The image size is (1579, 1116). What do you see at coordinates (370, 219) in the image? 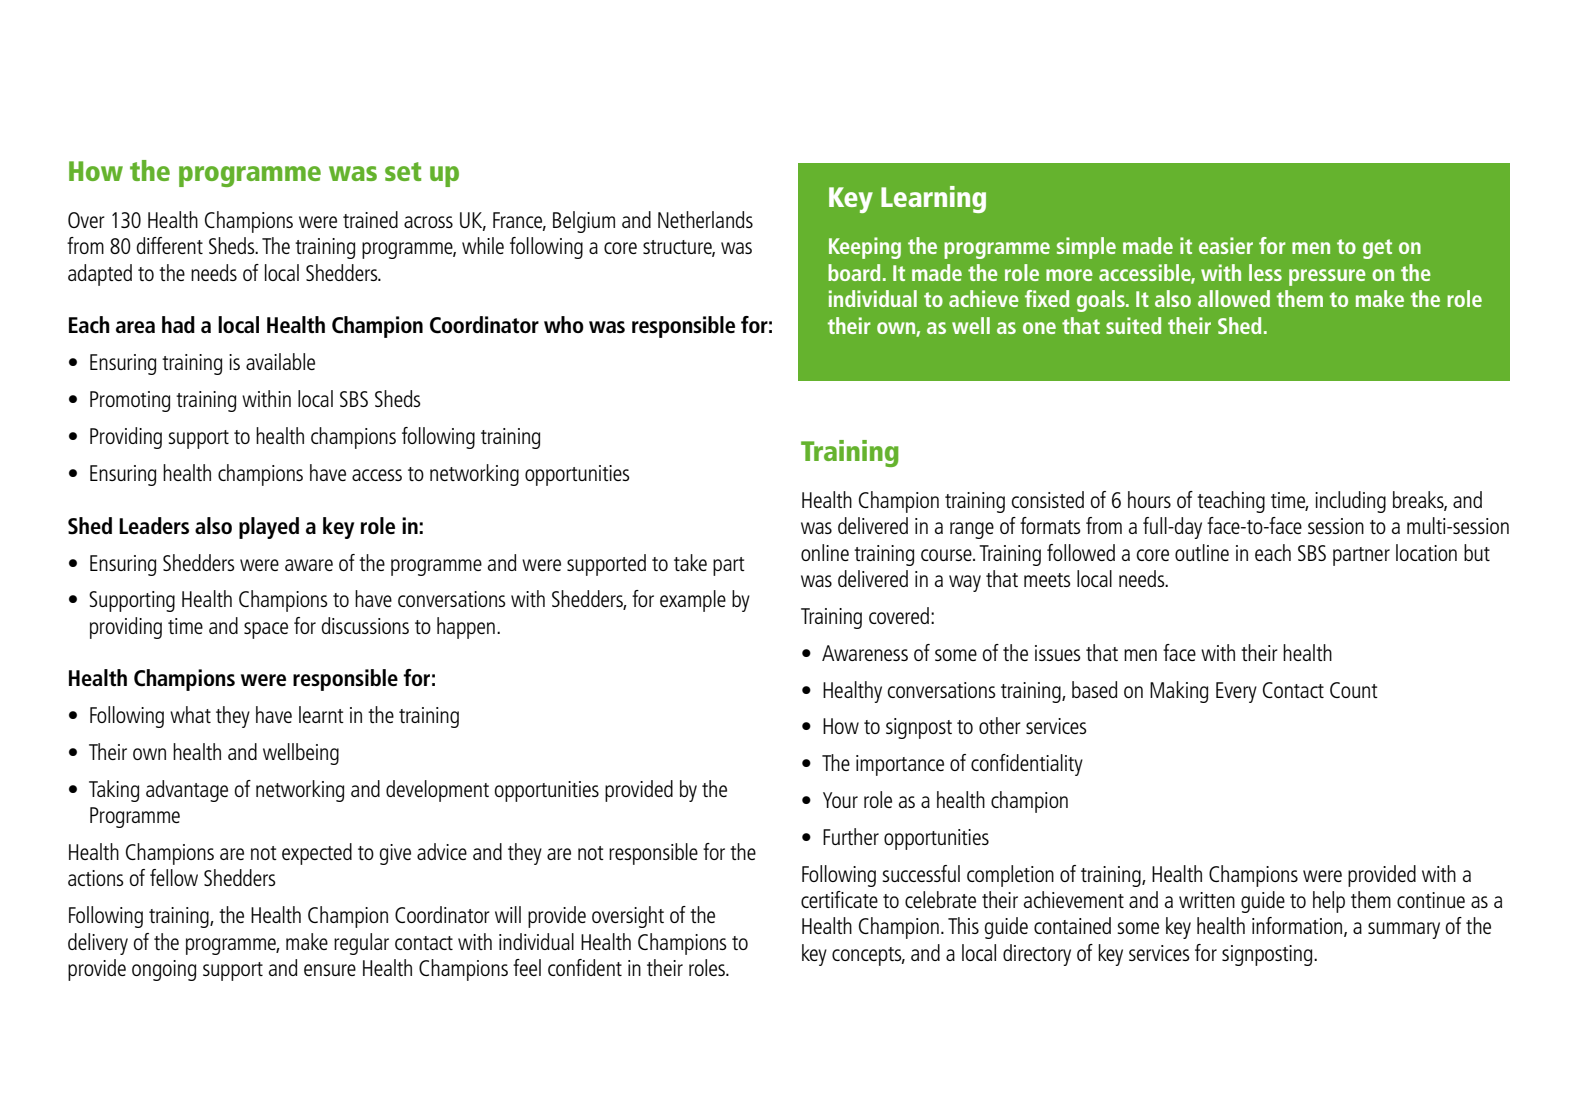
I see `trained` at bounding box center [370, 219].
